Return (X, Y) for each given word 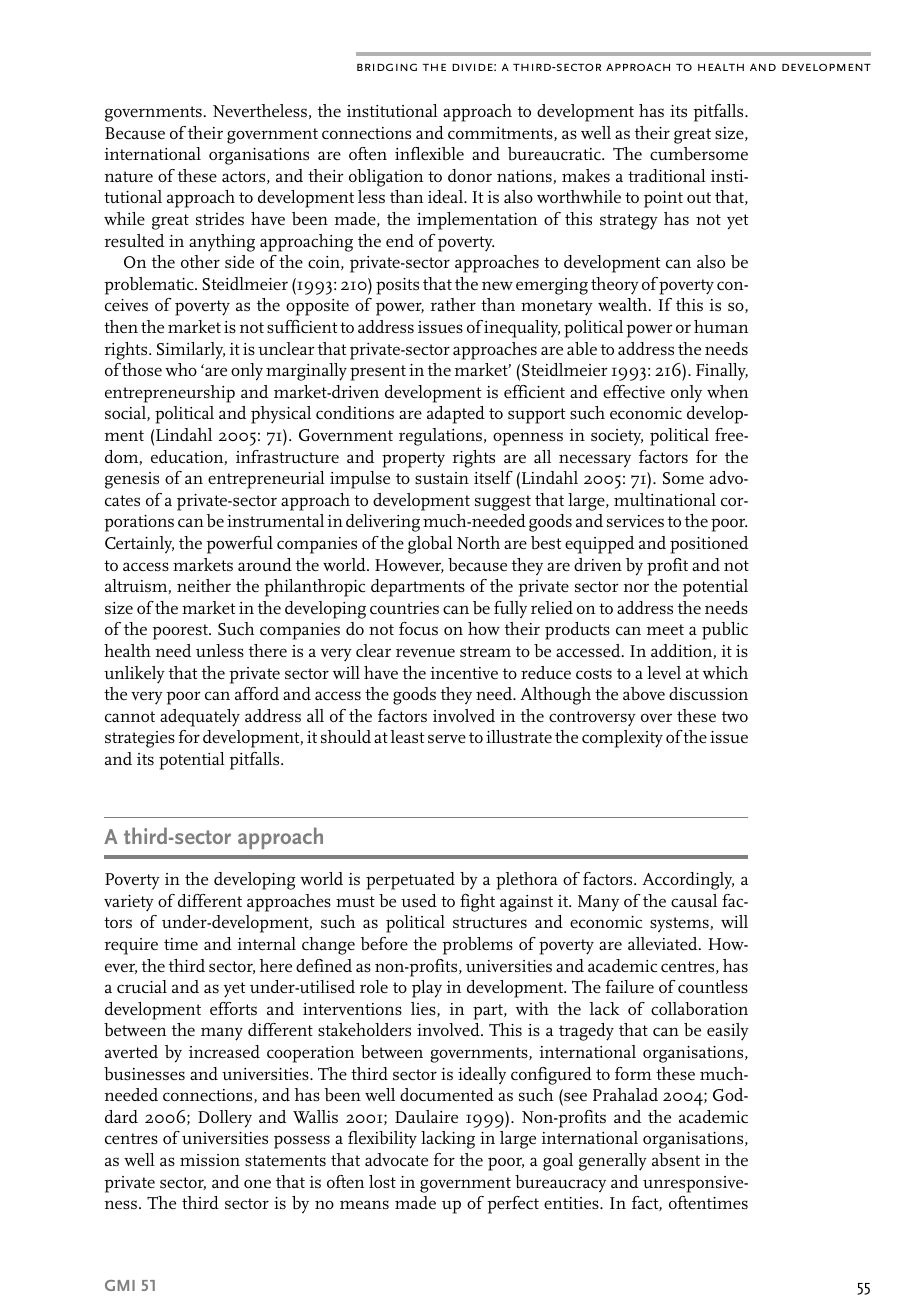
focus (418, 628)
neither (204, 586)
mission (210, 1160)
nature (129, 177)
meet (665, 630)
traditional (667, 175)
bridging (387, 67)
